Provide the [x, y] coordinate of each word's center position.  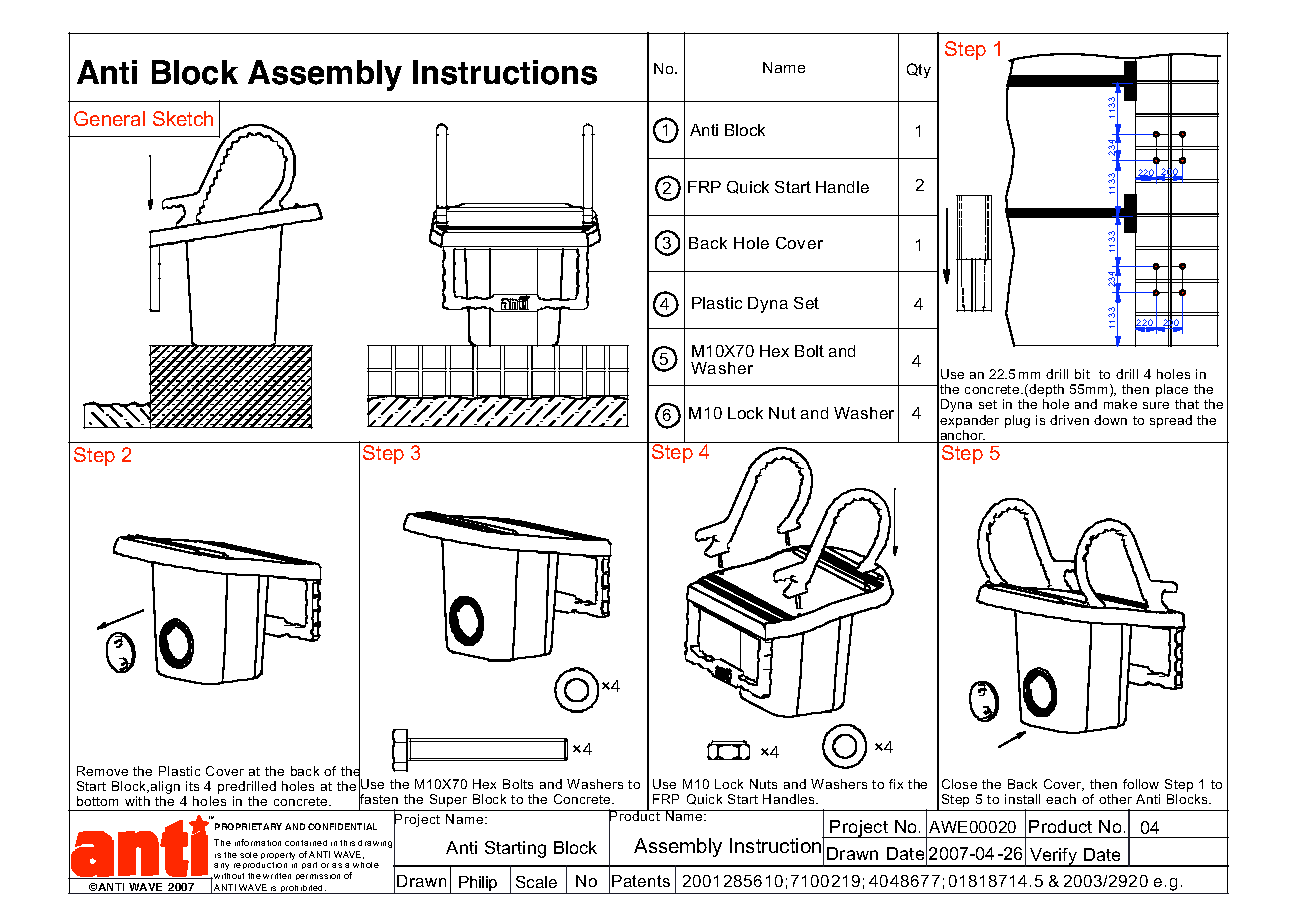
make [1120, 404]
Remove [102, 771]
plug [1017, 421]
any [221, 866]
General [109, 118]
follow [1141, 784]
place [1172, 392]
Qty [919, 70]
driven [1069, 420]
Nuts [763, 784]
